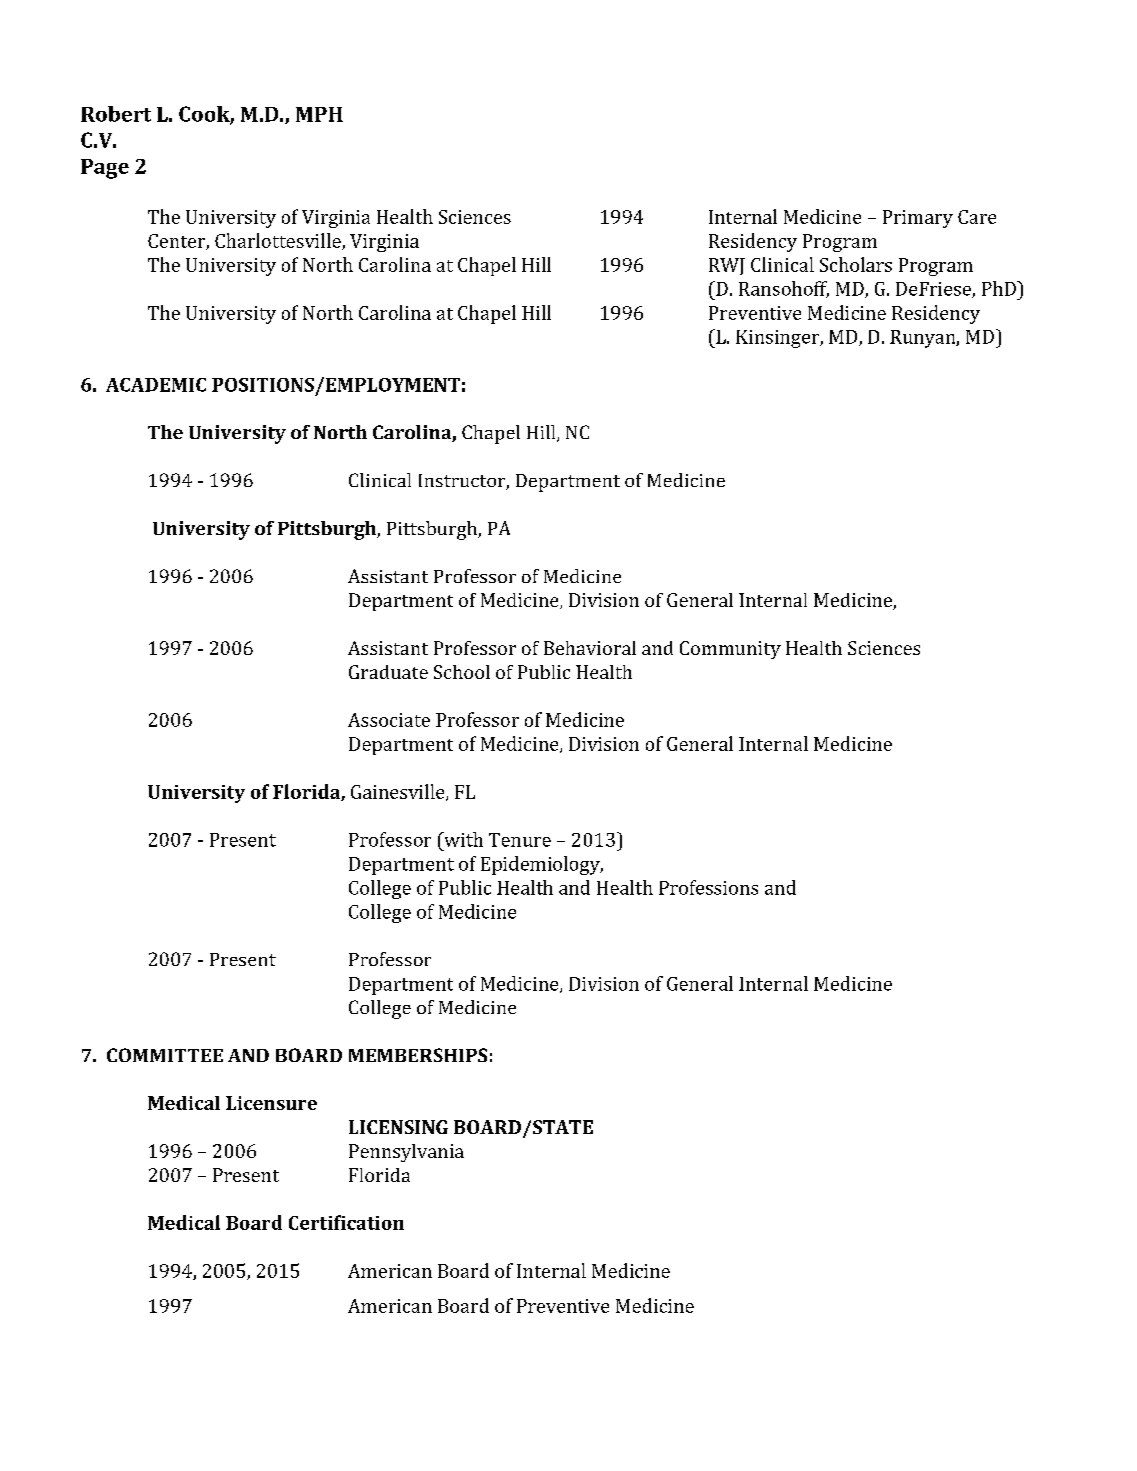  I want to click on Robert, so click(116, 114).
